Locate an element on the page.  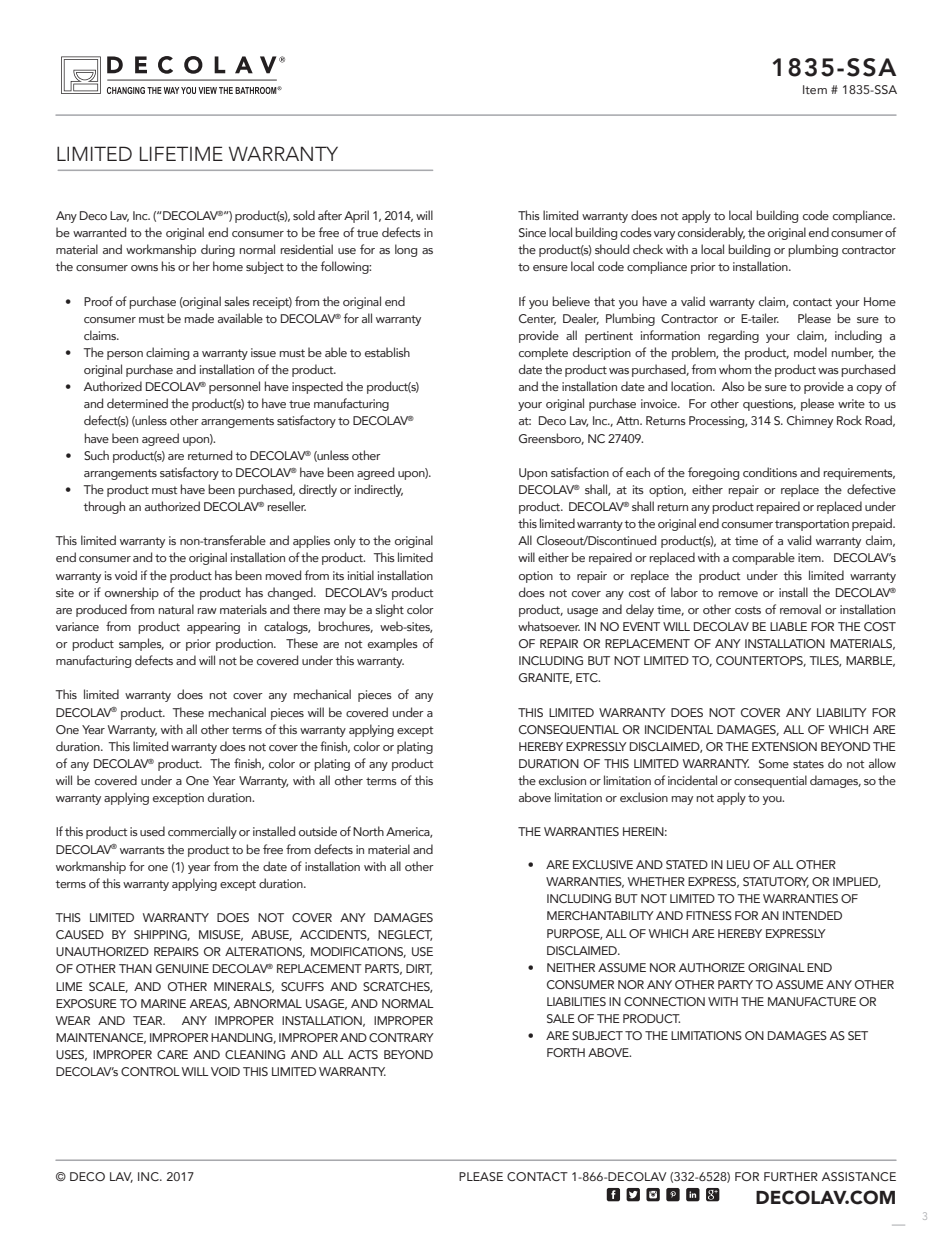
ETC is located at coordinates (588, 677).
